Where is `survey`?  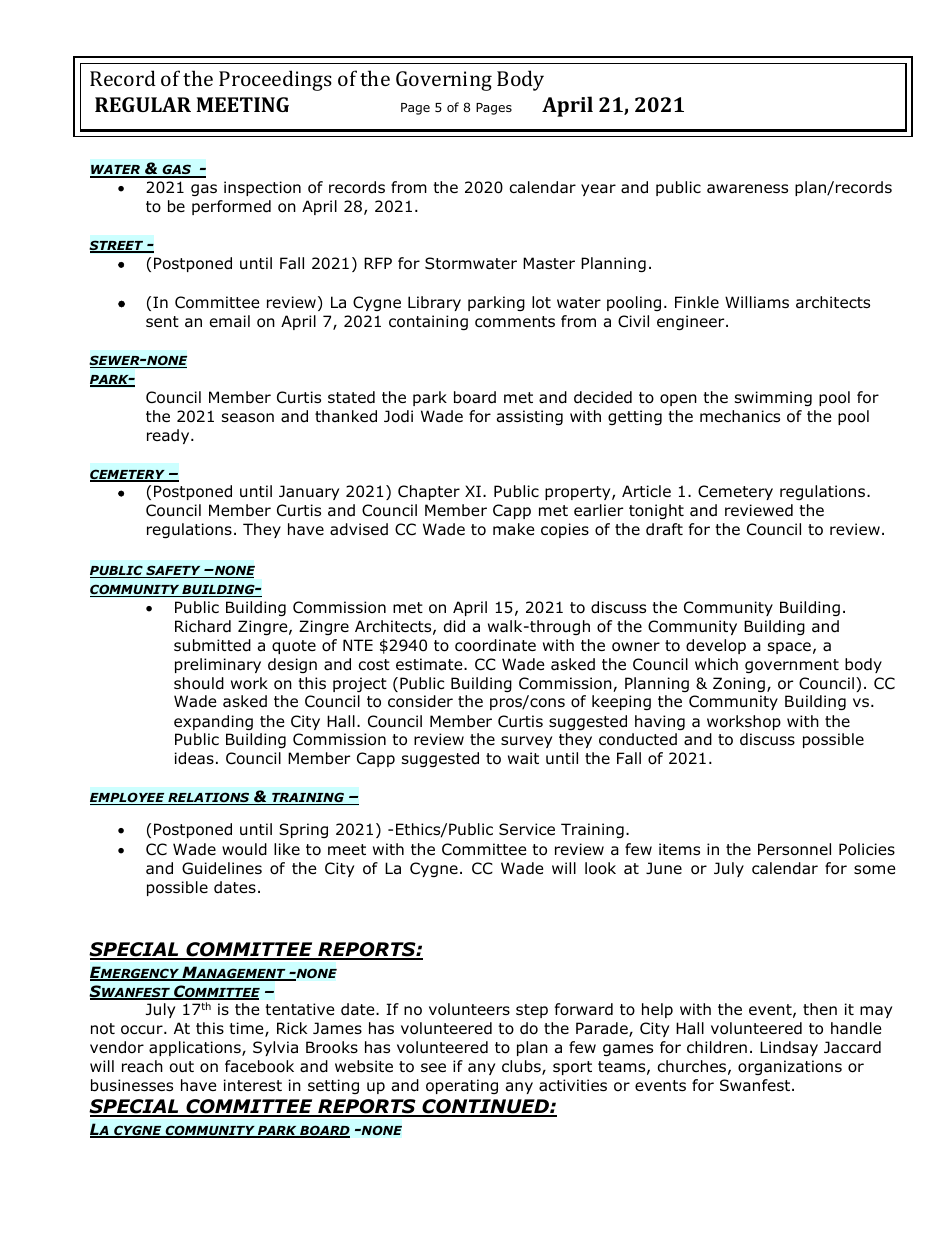 survey is located at coordinates (526, 742).
